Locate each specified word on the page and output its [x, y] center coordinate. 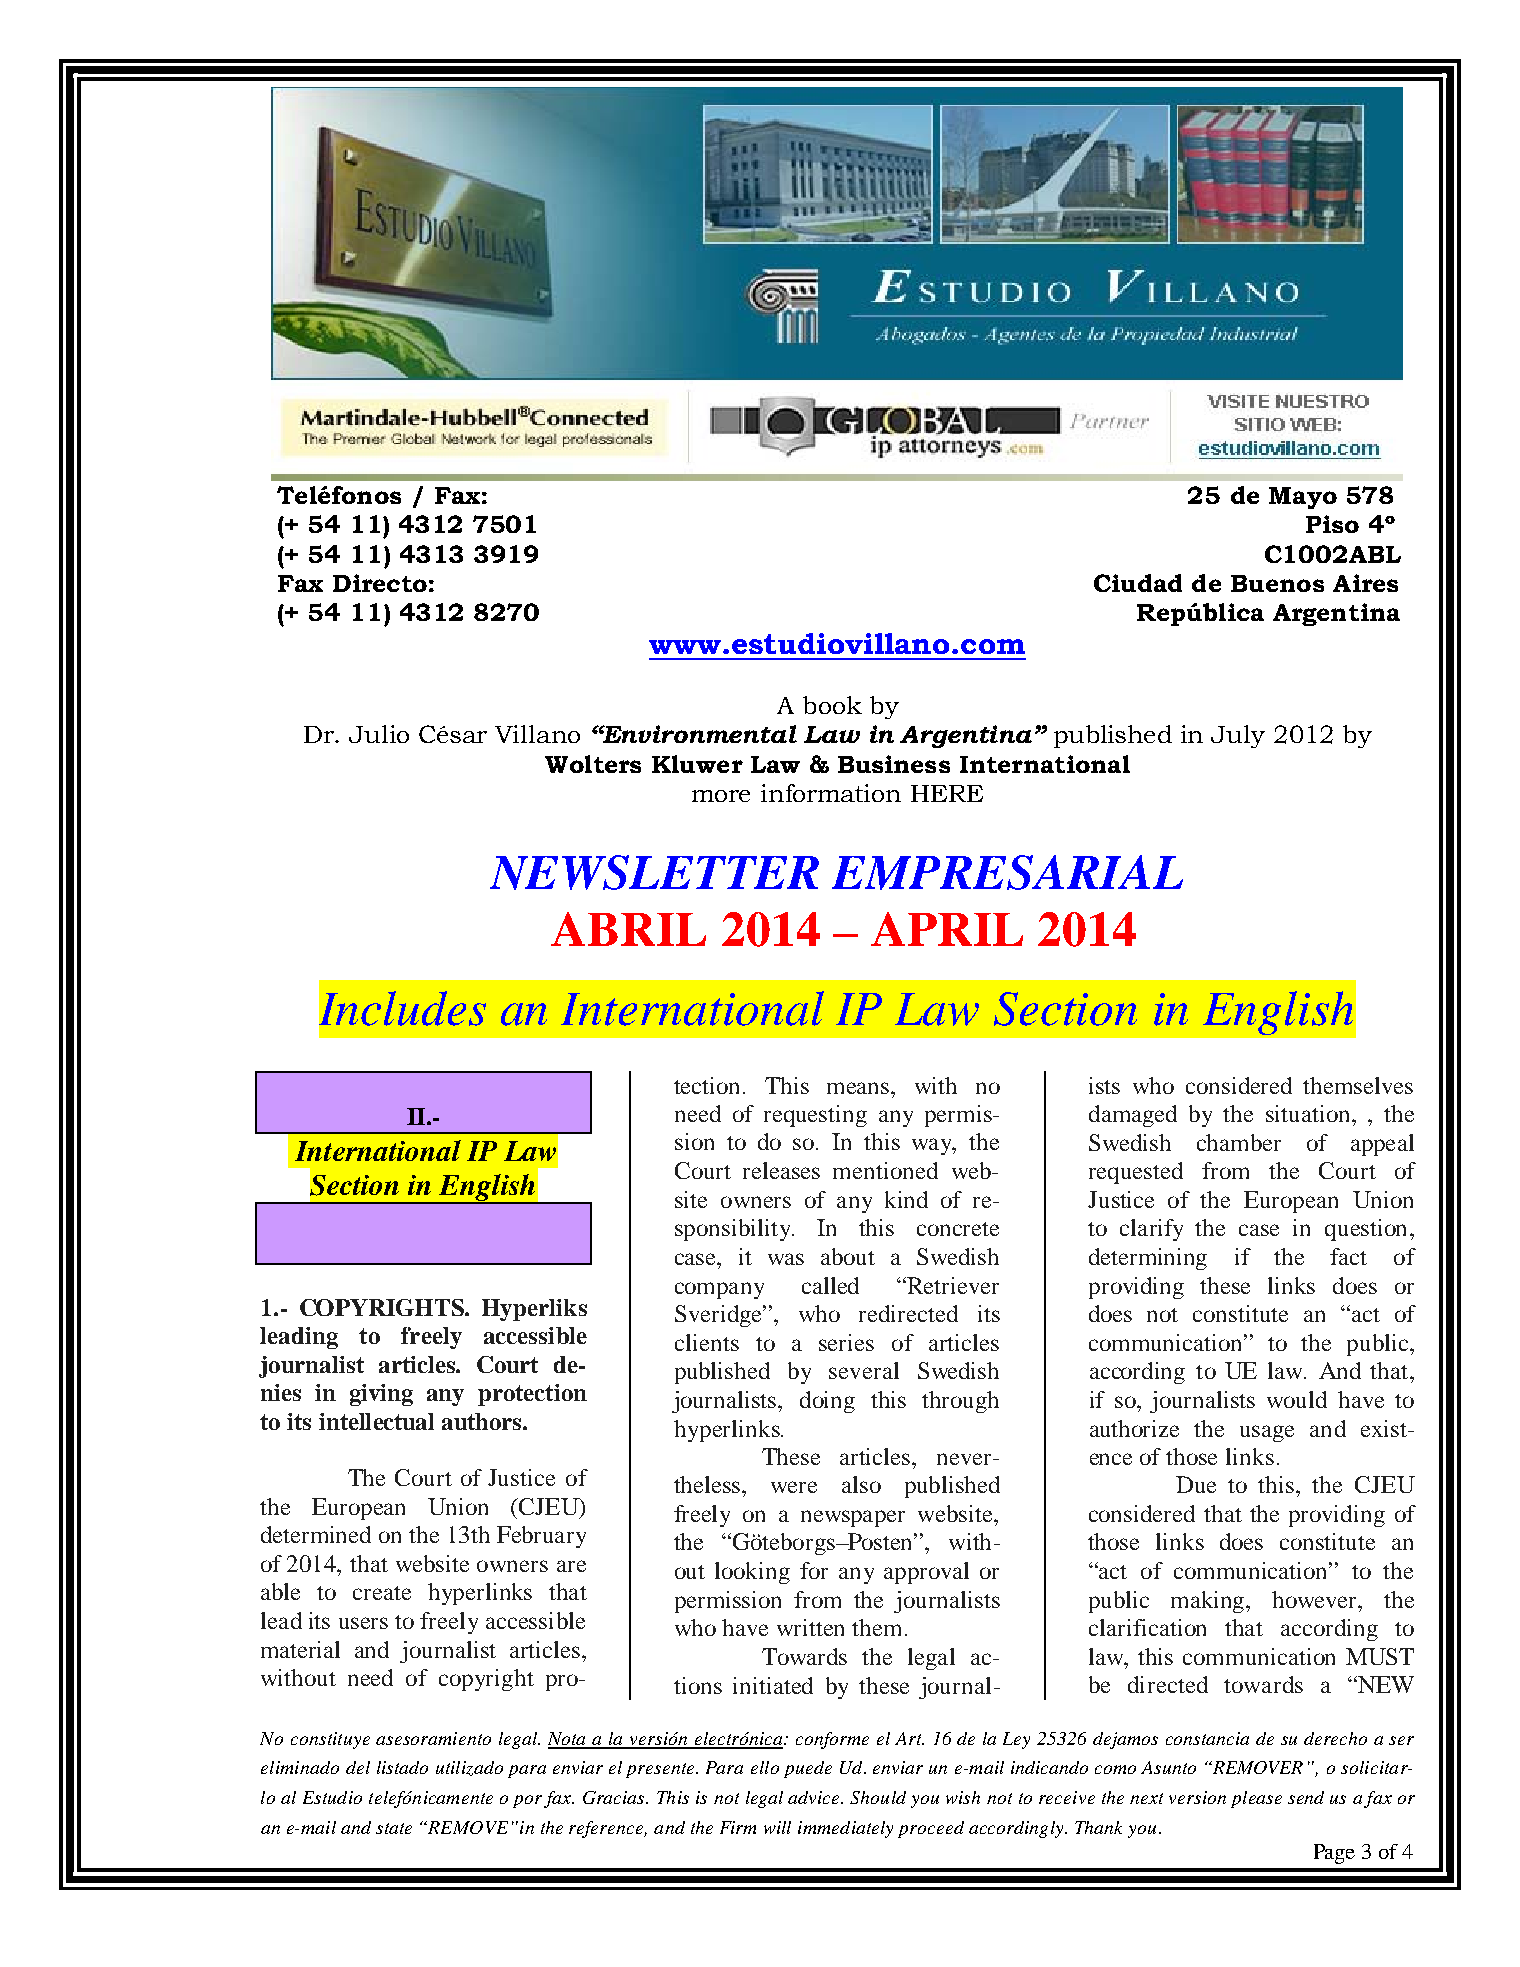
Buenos [1277, 583]
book [832, 705]
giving [381, 1395]
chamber [1239, 1142]
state [394, 1828]
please [1256, 1799]
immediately [845, 1829]
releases [781, 1170]
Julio [379, 734]
